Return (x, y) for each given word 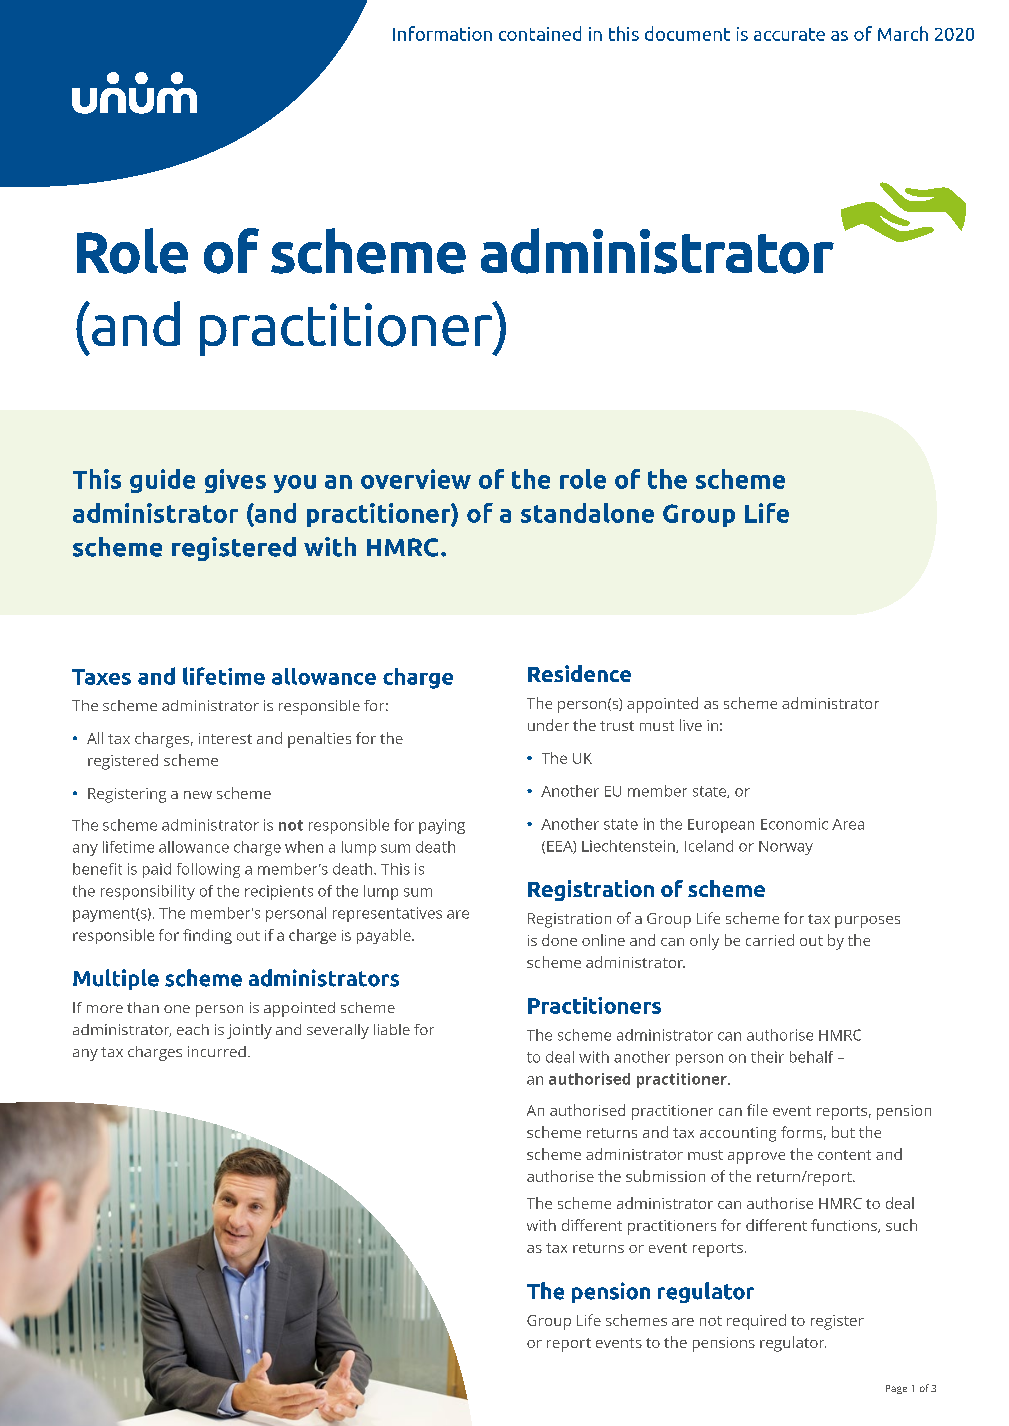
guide (162, 481)
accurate (789, 34)
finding (207, 936)
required (756, 1322)
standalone (587, 513)
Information (442, 33)
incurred (217, 1051)
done (559, 940)
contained (540, 33)
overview (416, 479)
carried (770, 940)
